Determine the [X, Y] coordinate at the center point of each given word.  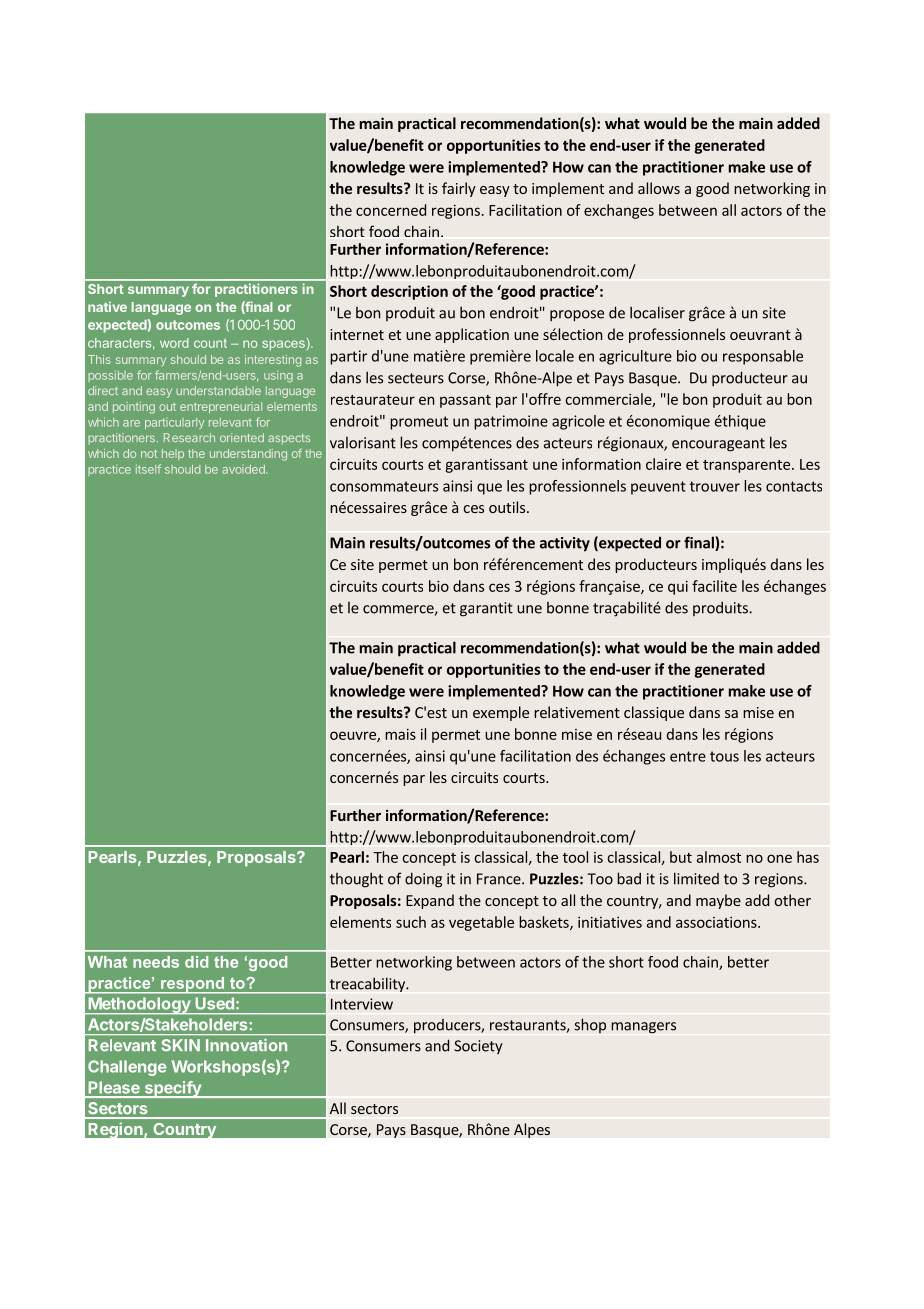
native [107, 306]
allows [659, 188]
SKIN [181, 1045]
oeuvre [354, 736]
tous [724, 756]
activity [565, 544]
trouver [715, 486]
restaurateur [373, 400]
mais [400, 734]
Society [478, 1047]
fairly [459, 189]
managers [643, 1028]
